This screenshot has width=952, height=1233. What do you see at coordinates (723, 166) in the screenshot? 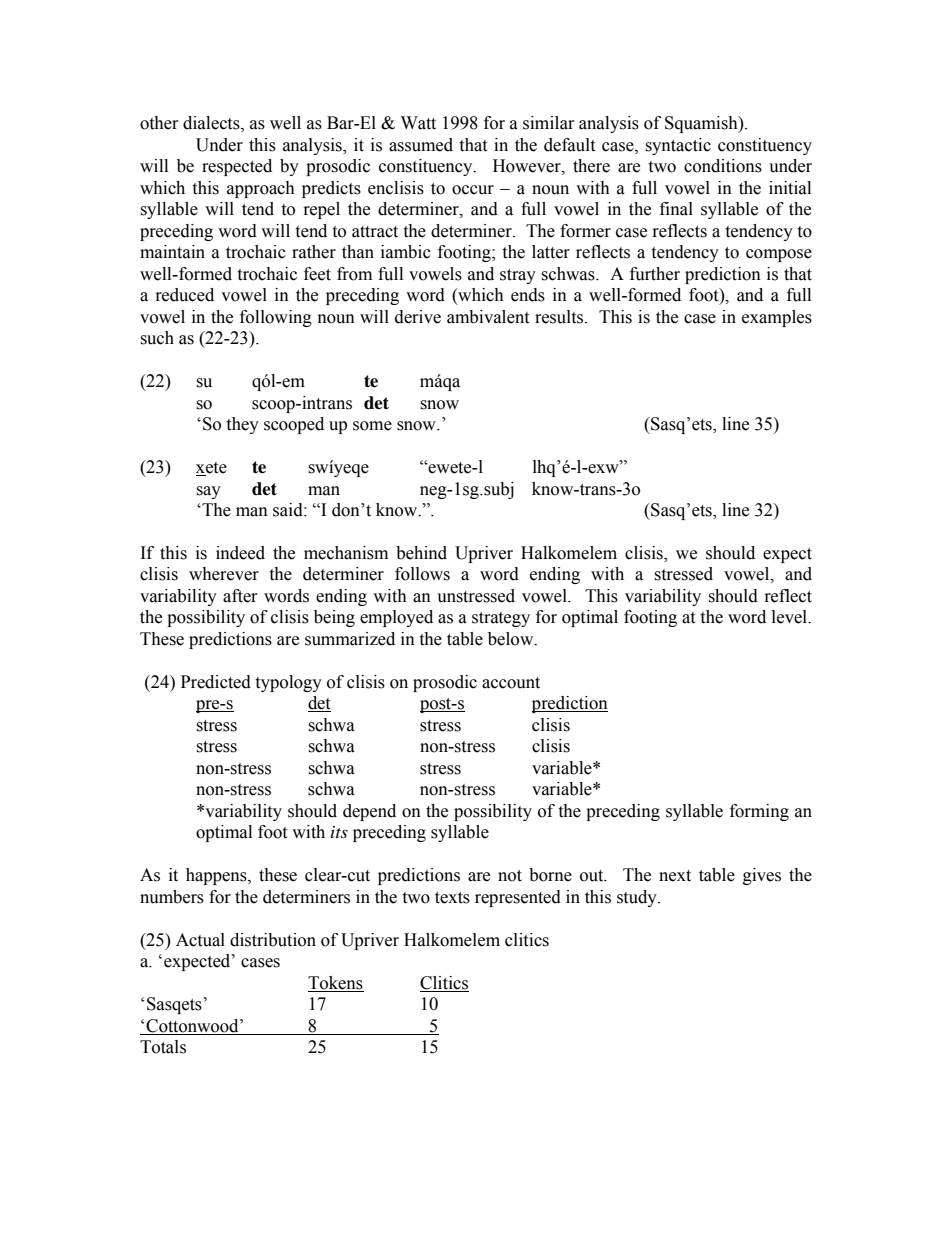
I see `conditions` at bounding box center [723, 166].
